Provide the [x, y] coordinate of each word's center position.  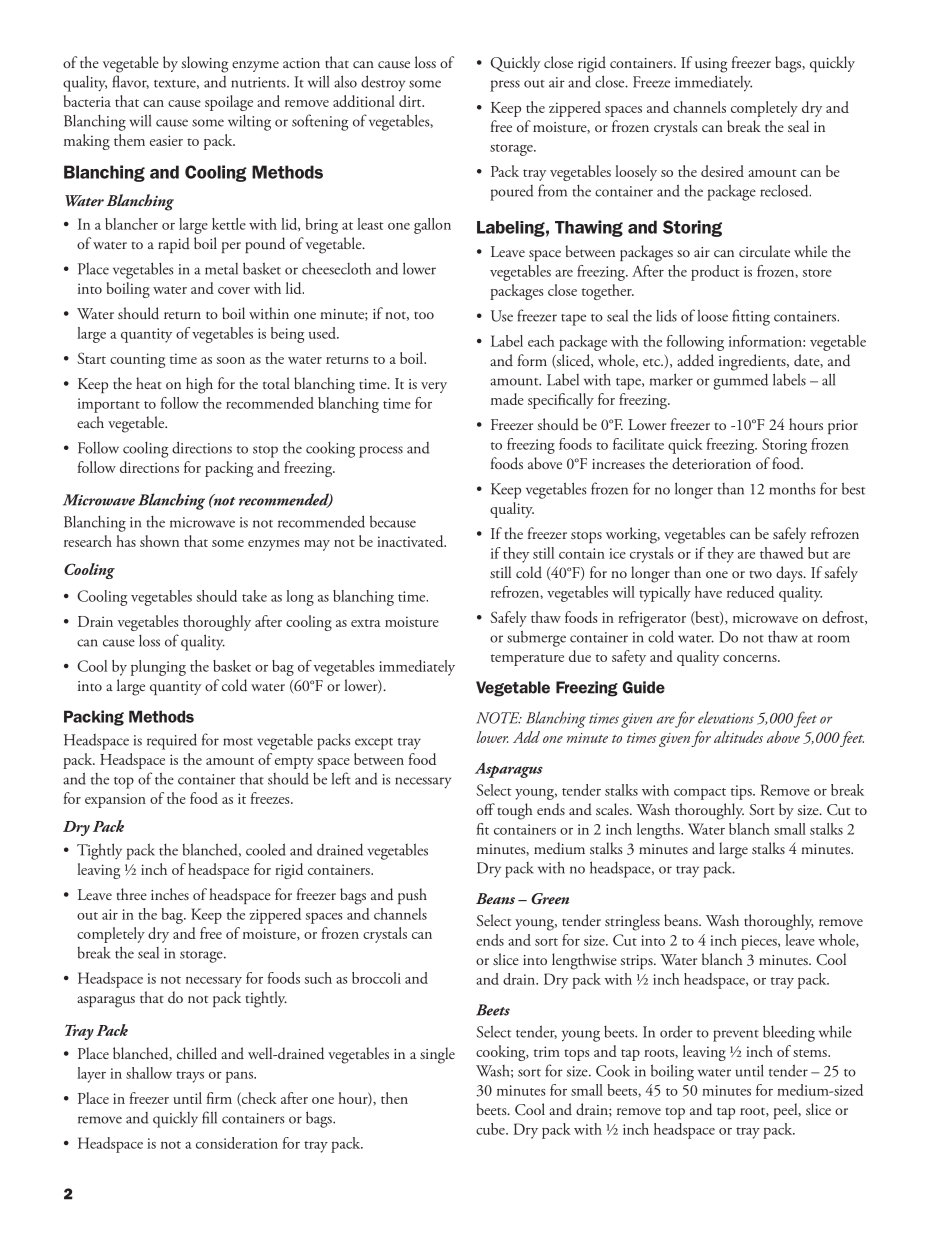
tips [742, 792]
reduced [750, 592]
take [254, 596]
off [485, 809]
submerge [536, 638]
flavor [130, 82]
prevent [736, 1036]
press [505, 86]
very [434, 387]
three [132, 894]
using [711, 65]
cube [491, 1129]
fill [209, 1117]
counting [137, 360]
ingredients [753, 362]
